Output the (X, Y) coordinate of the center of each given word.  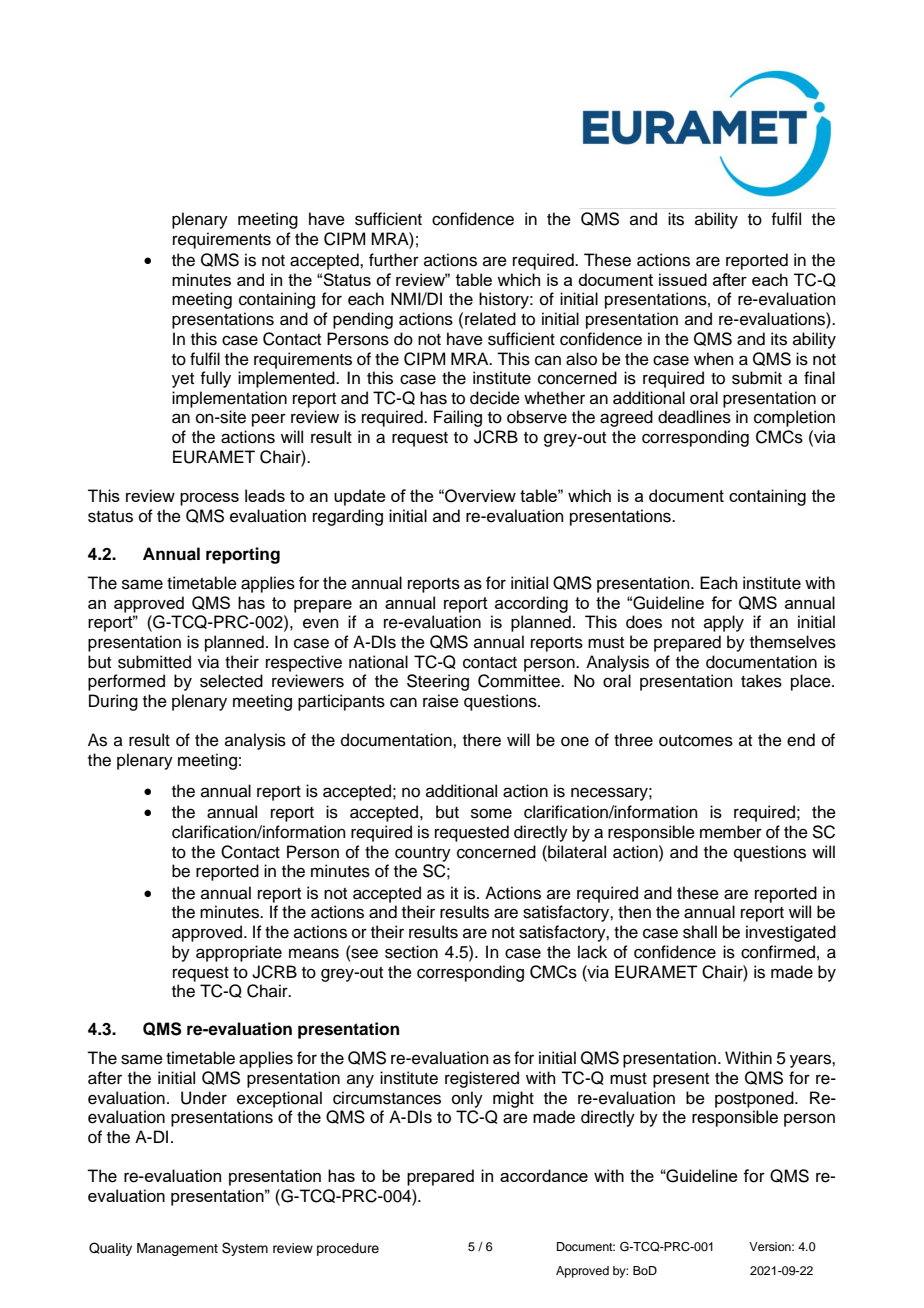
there (482, 740)
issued (683, 279)
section (411, 952)
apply (724, 623)
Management (177, 1249)
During (113, 702)
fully (215, 379)
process (209, 499)
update (360, 497)
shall (700, 932)
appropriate (239, 953)
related (490, 319)
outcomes (696, 741)
